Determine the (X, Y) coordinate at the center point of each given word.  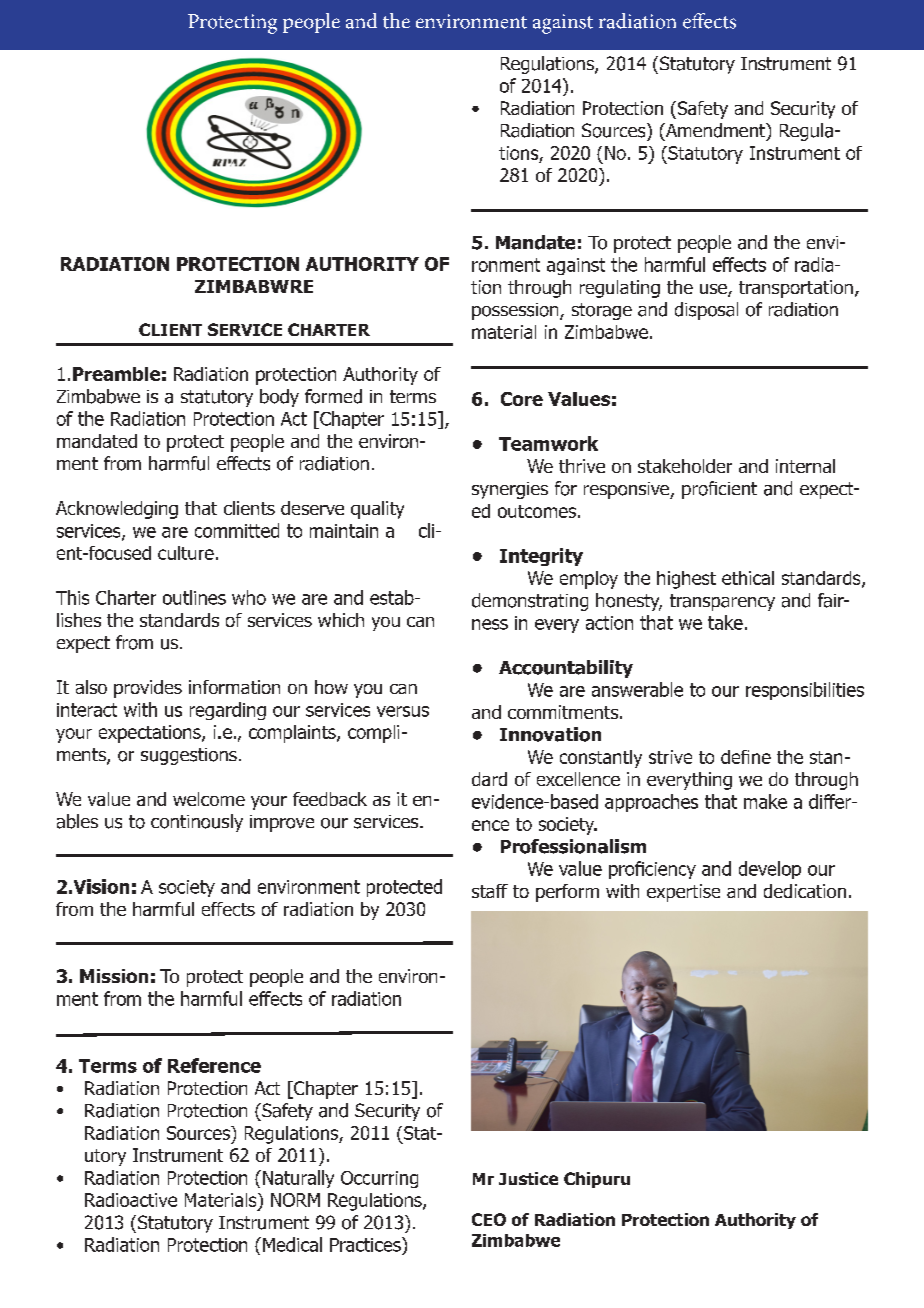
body (279, 398)
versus (403, 711)
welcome (209, 799)
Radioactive (131, 1200)
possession (516, 311)
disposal (706, 311)
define (746, 757)
